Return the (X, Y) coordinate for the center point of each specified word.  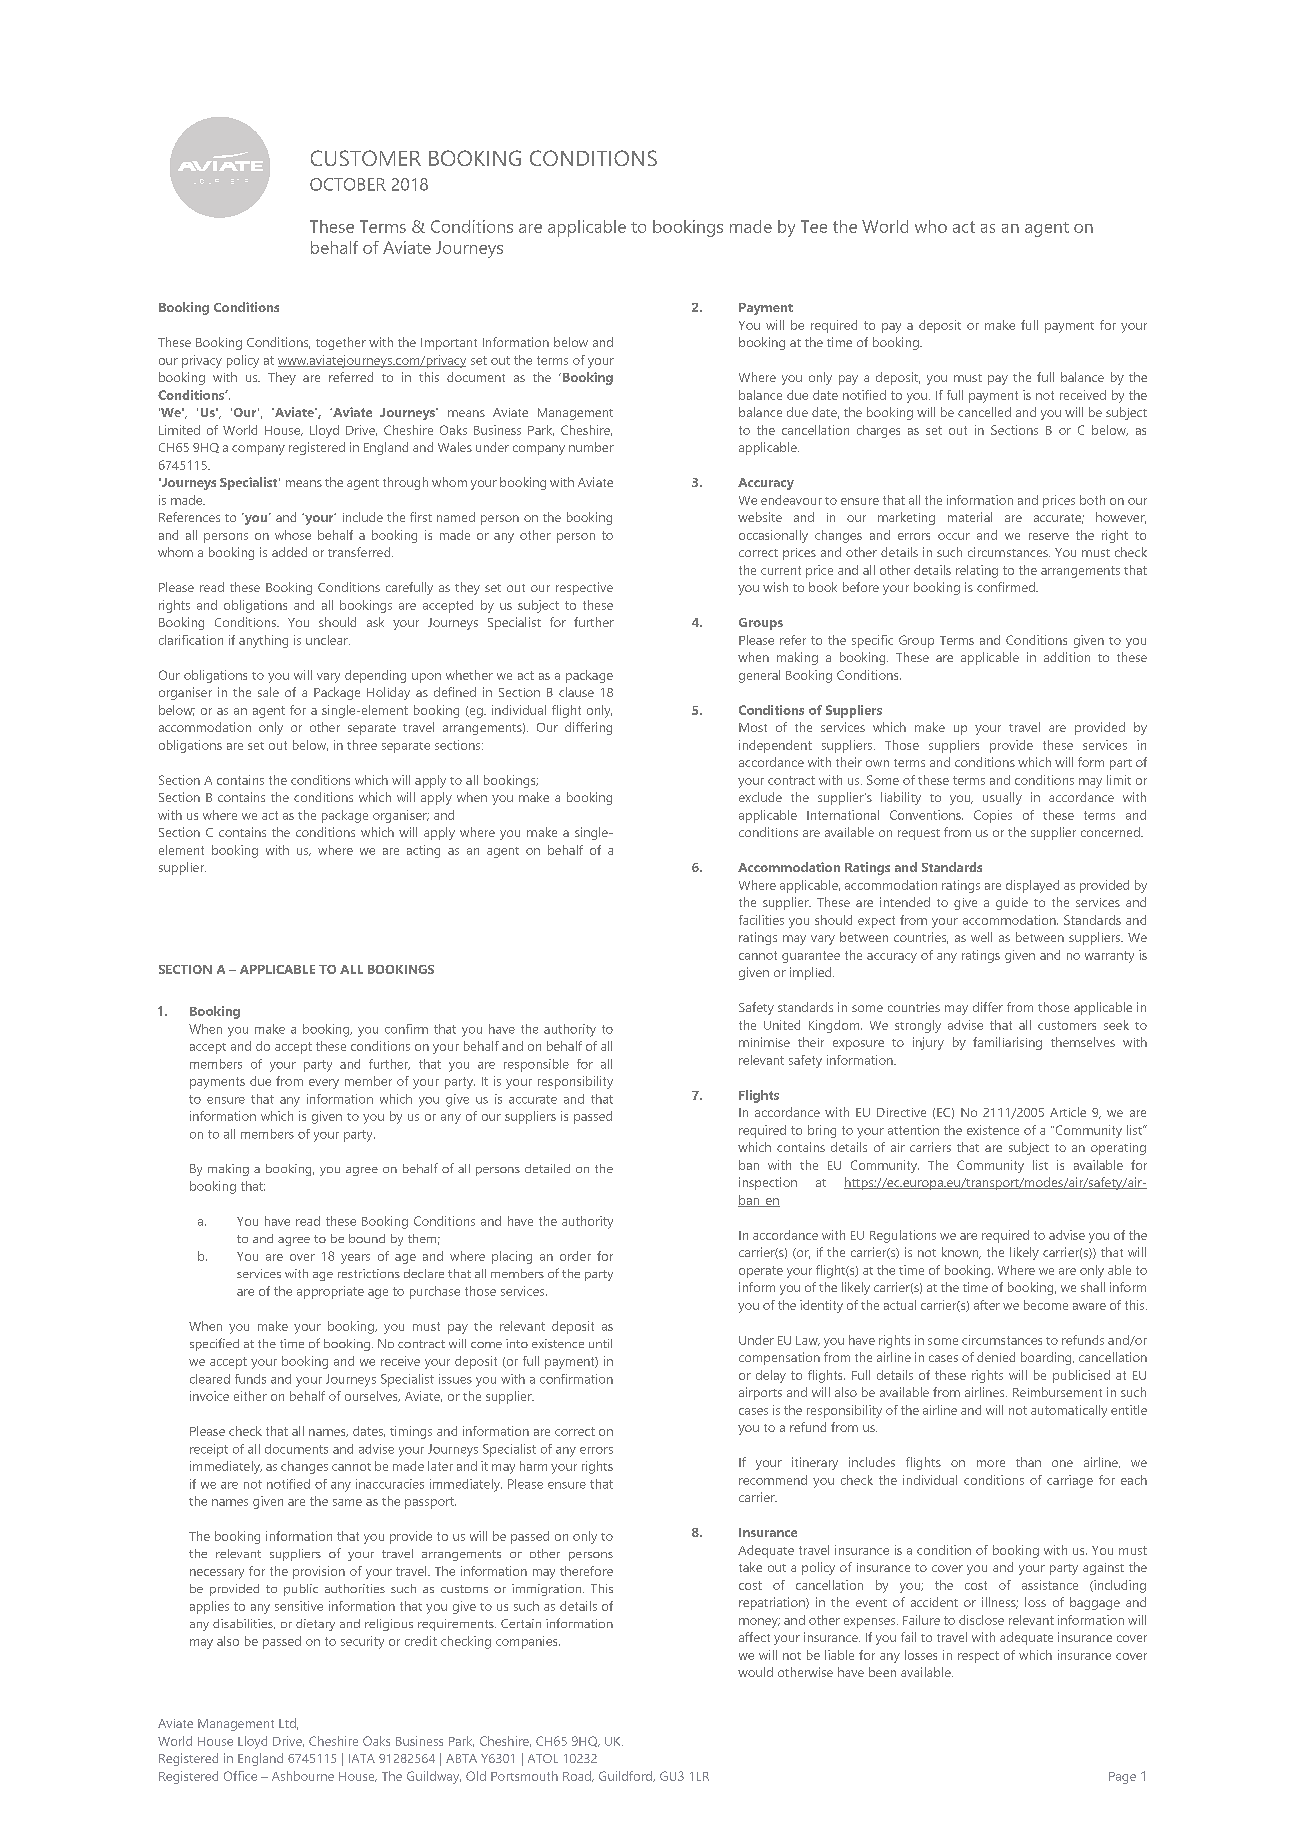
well (981, 937)
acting (423, 851)
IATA (362, 1758)
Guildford (626, 1776)
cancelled (984, 412)
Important (449, 344)
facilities (761, 920)
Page (1122, 1778)
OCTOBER (348, 184)
